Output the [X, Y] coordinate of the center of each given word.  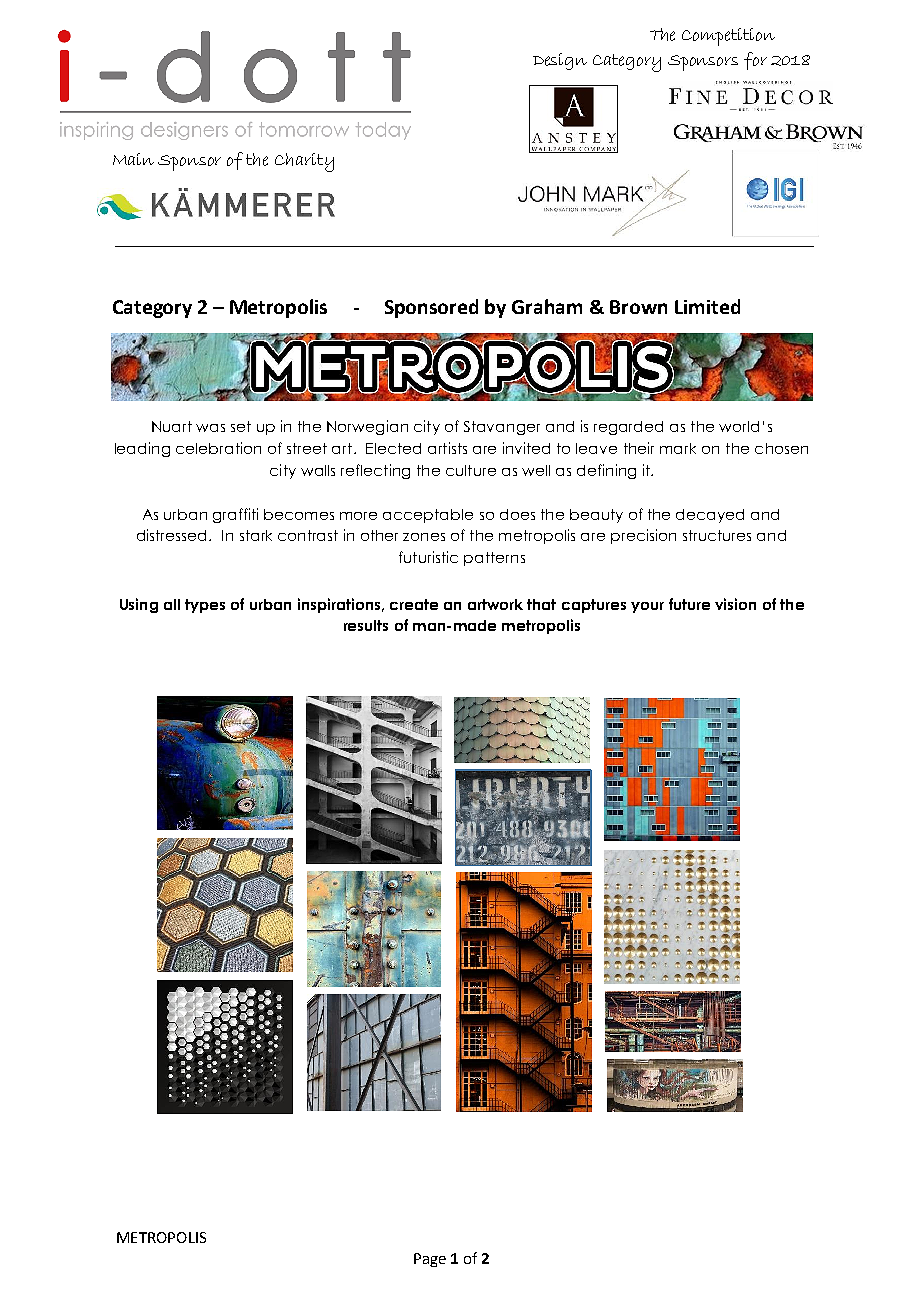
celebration [218, 448]
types [205, 606]
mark [678, 448]
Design [560, 61]
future [689, 604]
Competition [728, 37]
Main [133, 159]
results [366, 625]
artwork [495, 604]
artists [447, 448]
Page [430, 1260]
